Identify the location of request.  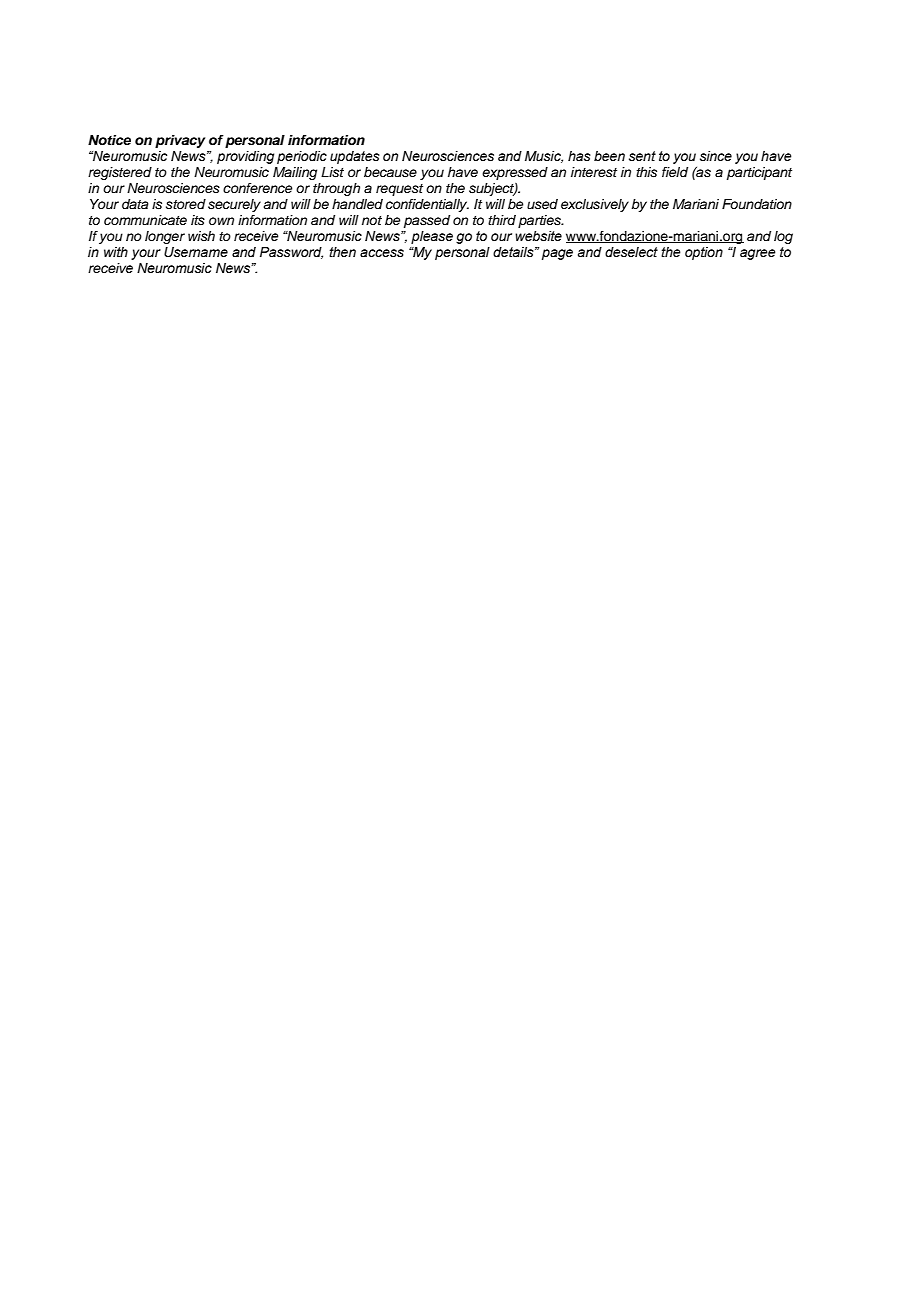
(399, 190).
